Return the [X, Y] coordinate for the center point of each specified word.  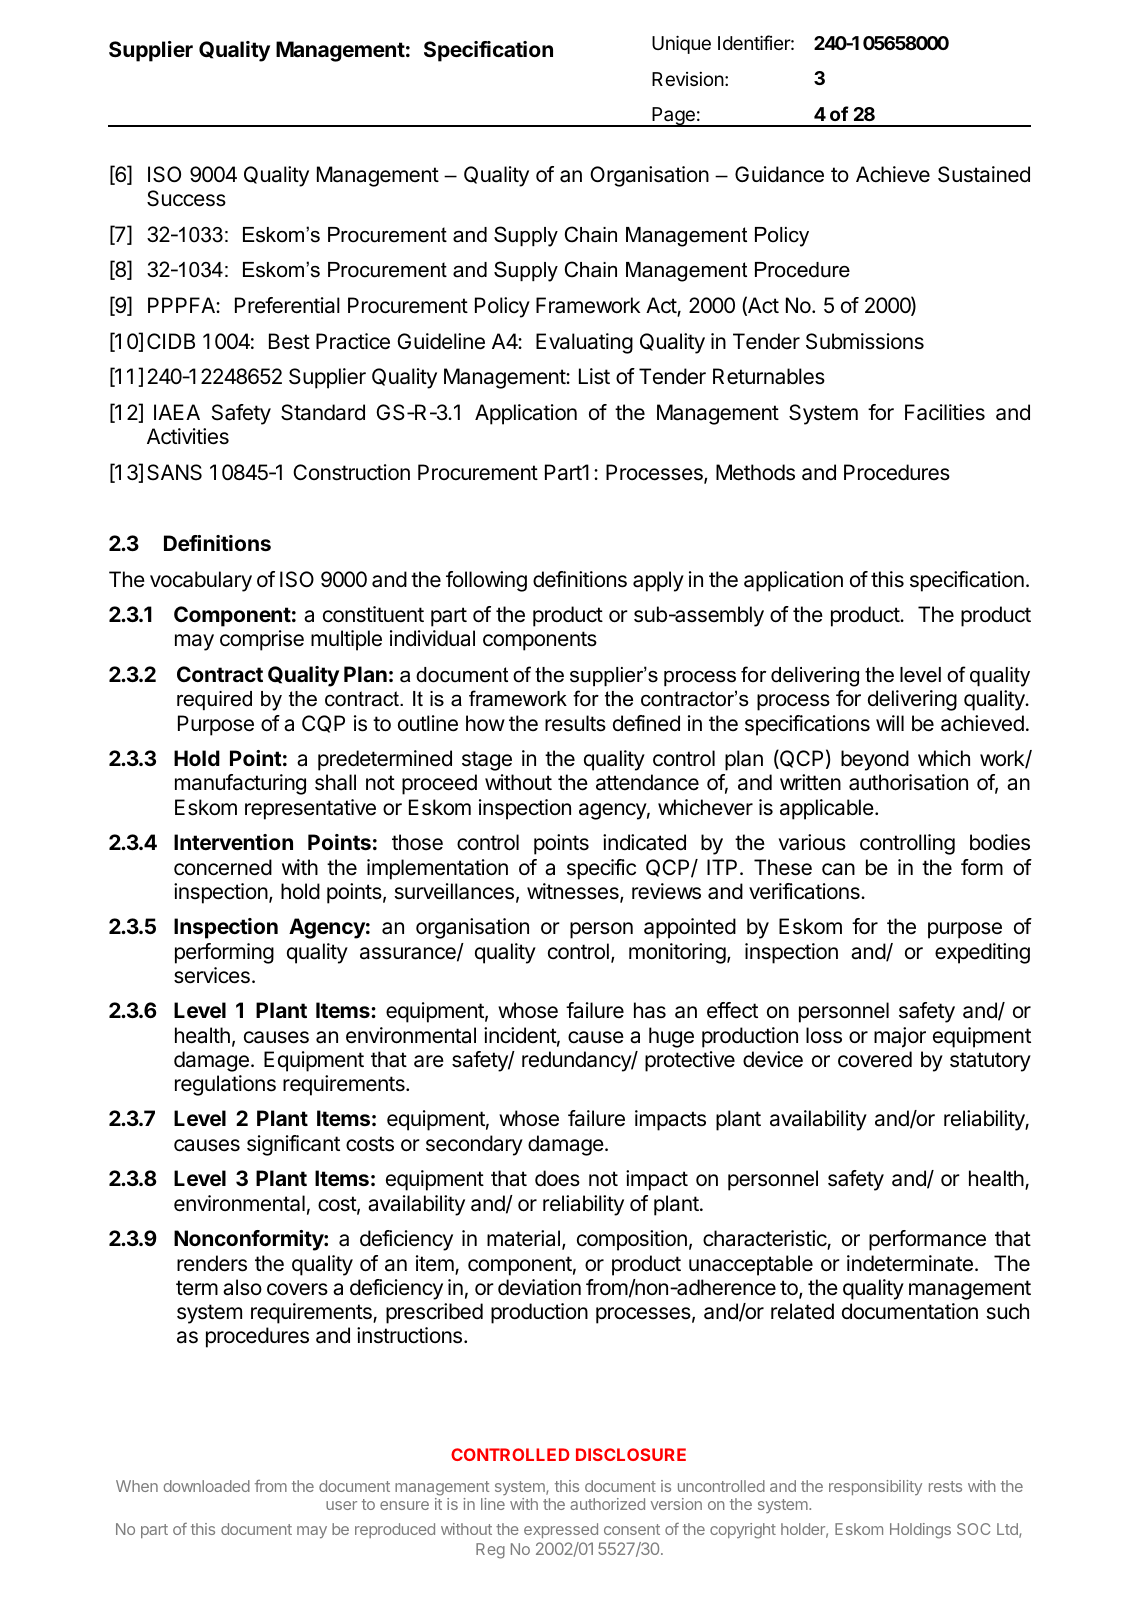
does [557, 1178]
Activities [188, 436]
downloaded [206, 1486]
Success [186, 198]
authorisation [908, 782]
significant [293, 1145]
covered [875, 1059]
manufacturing [240, 784]
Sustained [984, 174]
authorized [607, 1504]
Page [673, 117]
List [594, 376]
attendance [647, 782]
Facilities [945, 412]
